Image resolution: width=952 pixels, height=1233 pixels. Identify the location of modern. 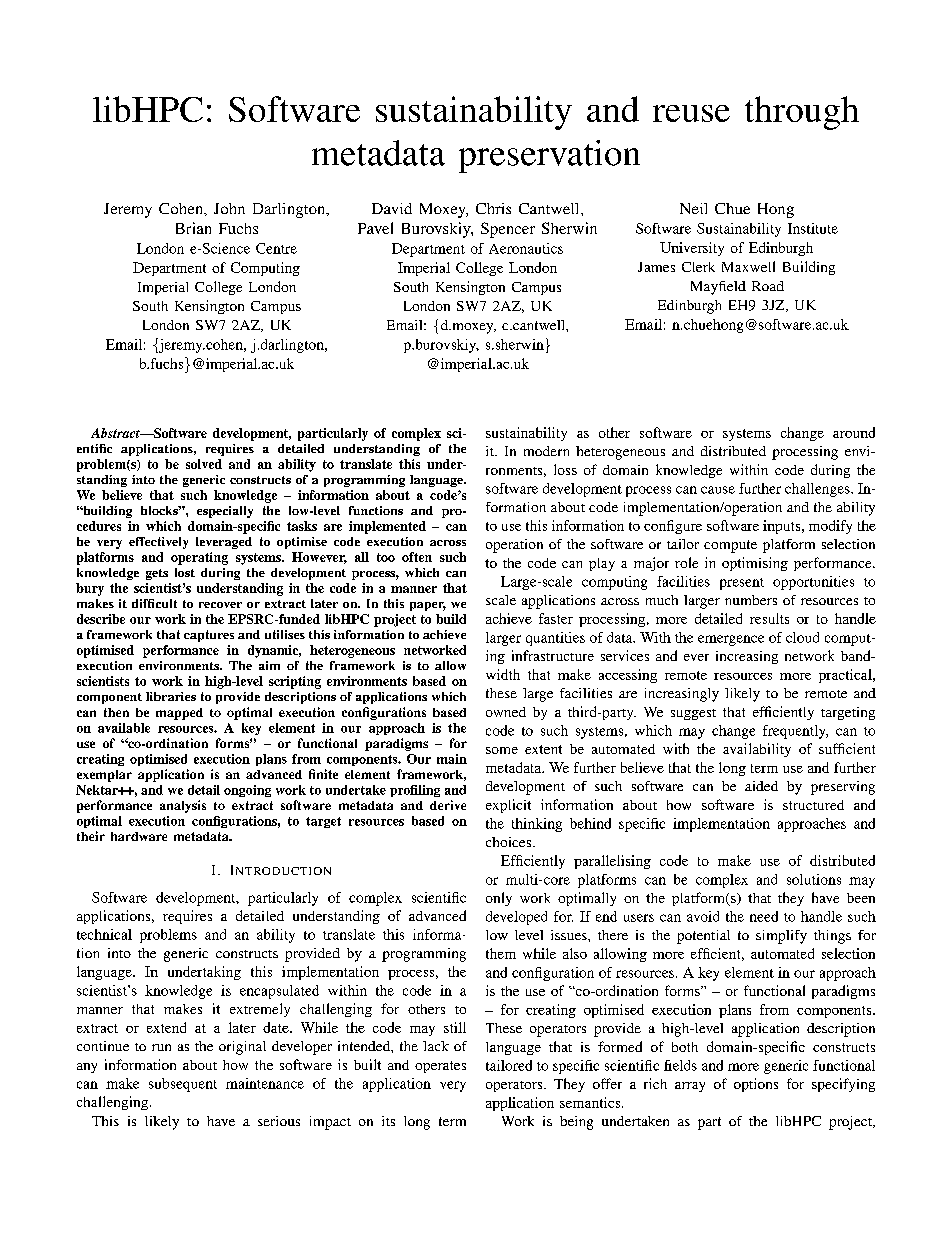
(546, 451).
